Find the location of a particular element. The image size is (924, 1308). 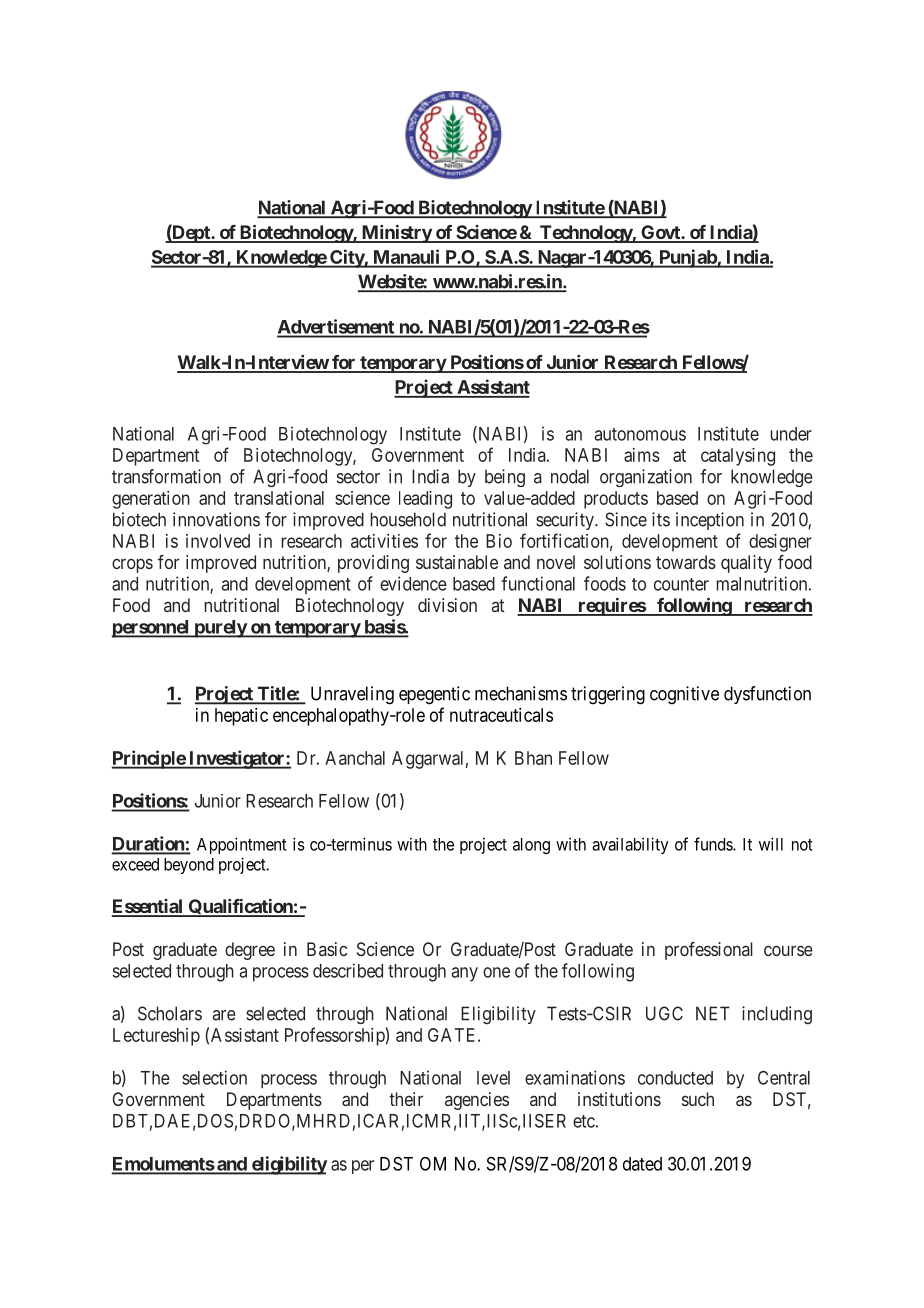

nutraceuticals is located at coordinates (501, 715).
